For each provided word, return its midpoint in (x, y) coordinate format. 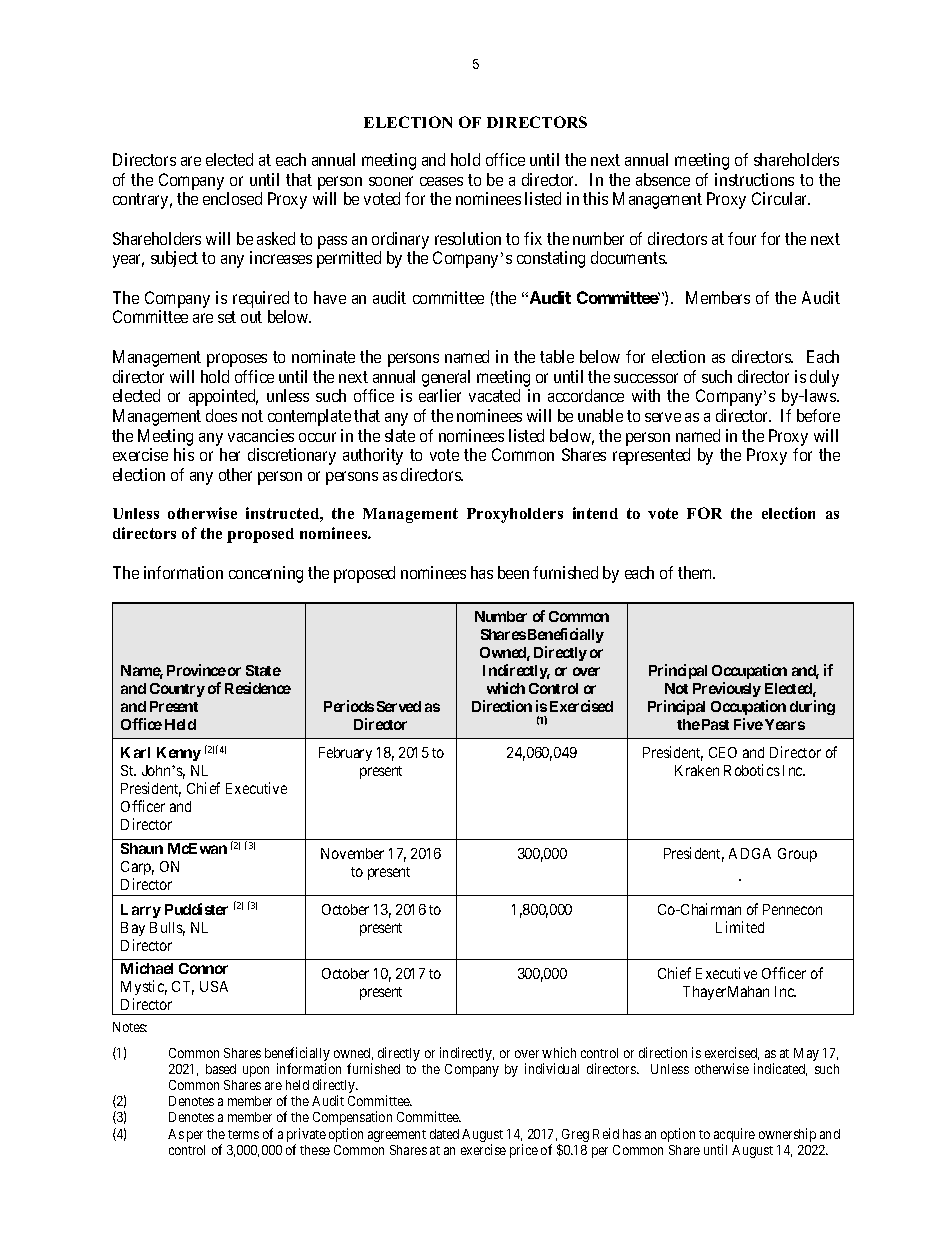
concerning (266, 574)
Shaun (142, 848)
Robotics (752, 770)
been (513, 572)
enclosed (232, 198)
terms (243, 1134)
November (352, 853)
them (696, 572)
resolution (468, 238)
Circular (781, 198)
